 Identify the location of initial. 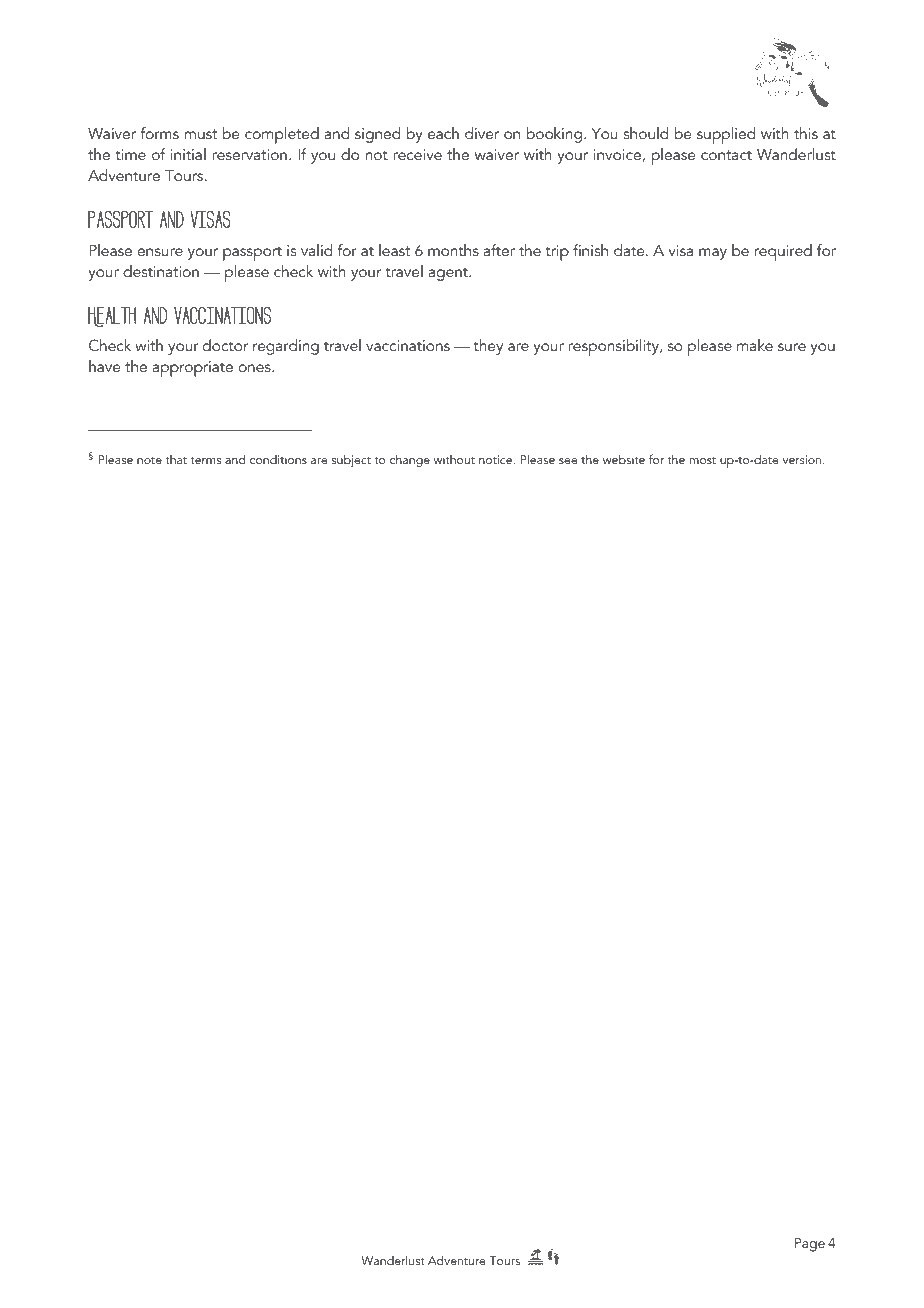
(188, 154).
